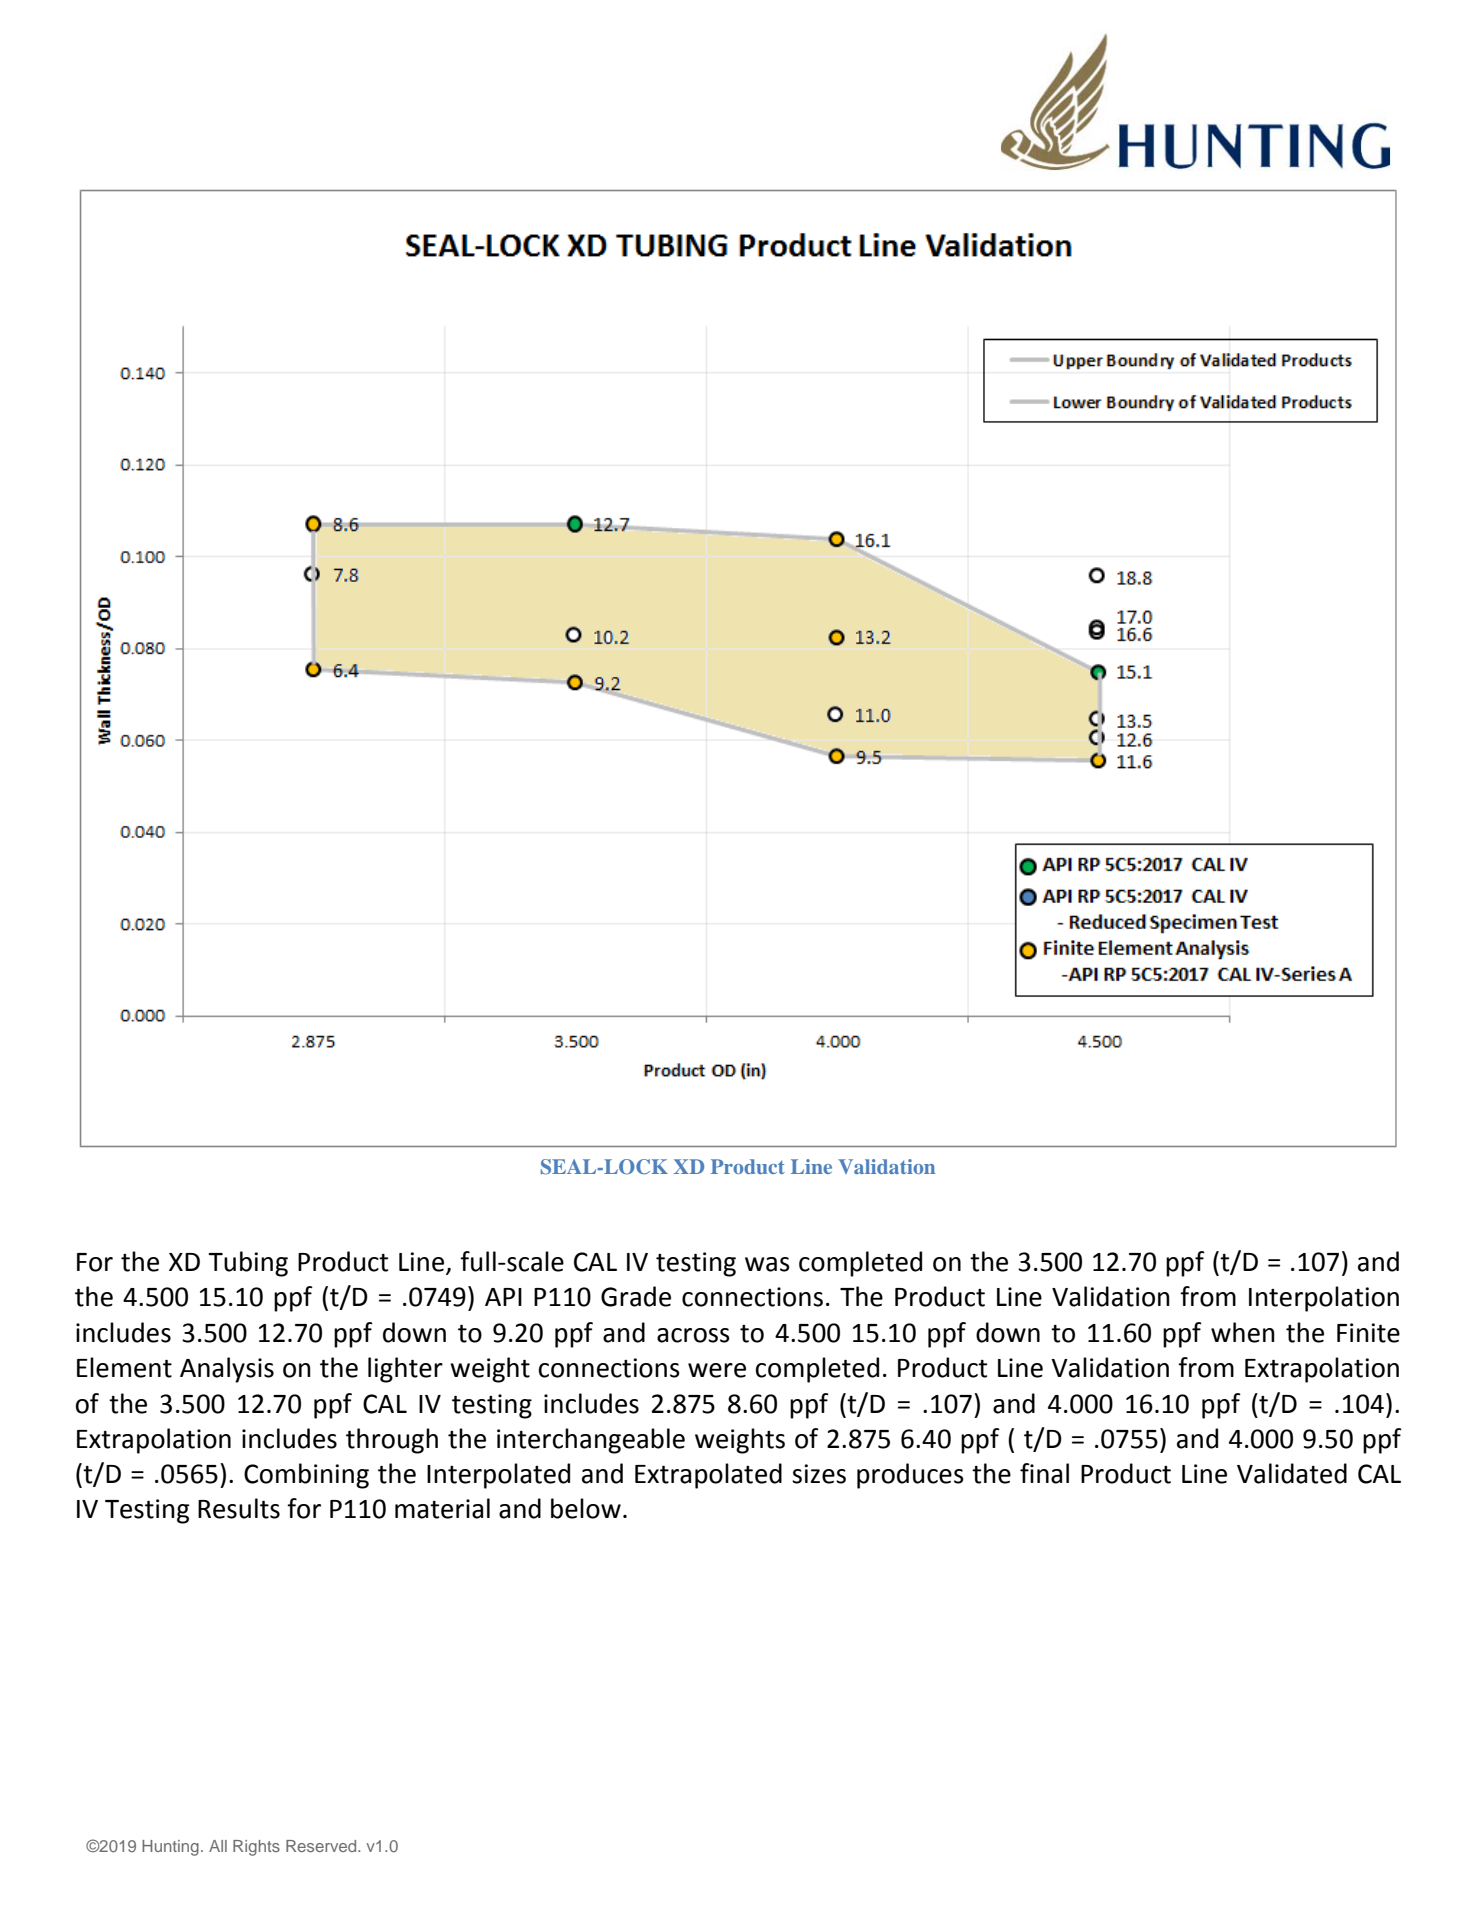 This screenshot has width=1476, height=1910. What do you see at coordinates (248, 1264) in the screenshot?
I see `Tubing` at bounding box center [248, 1264].
